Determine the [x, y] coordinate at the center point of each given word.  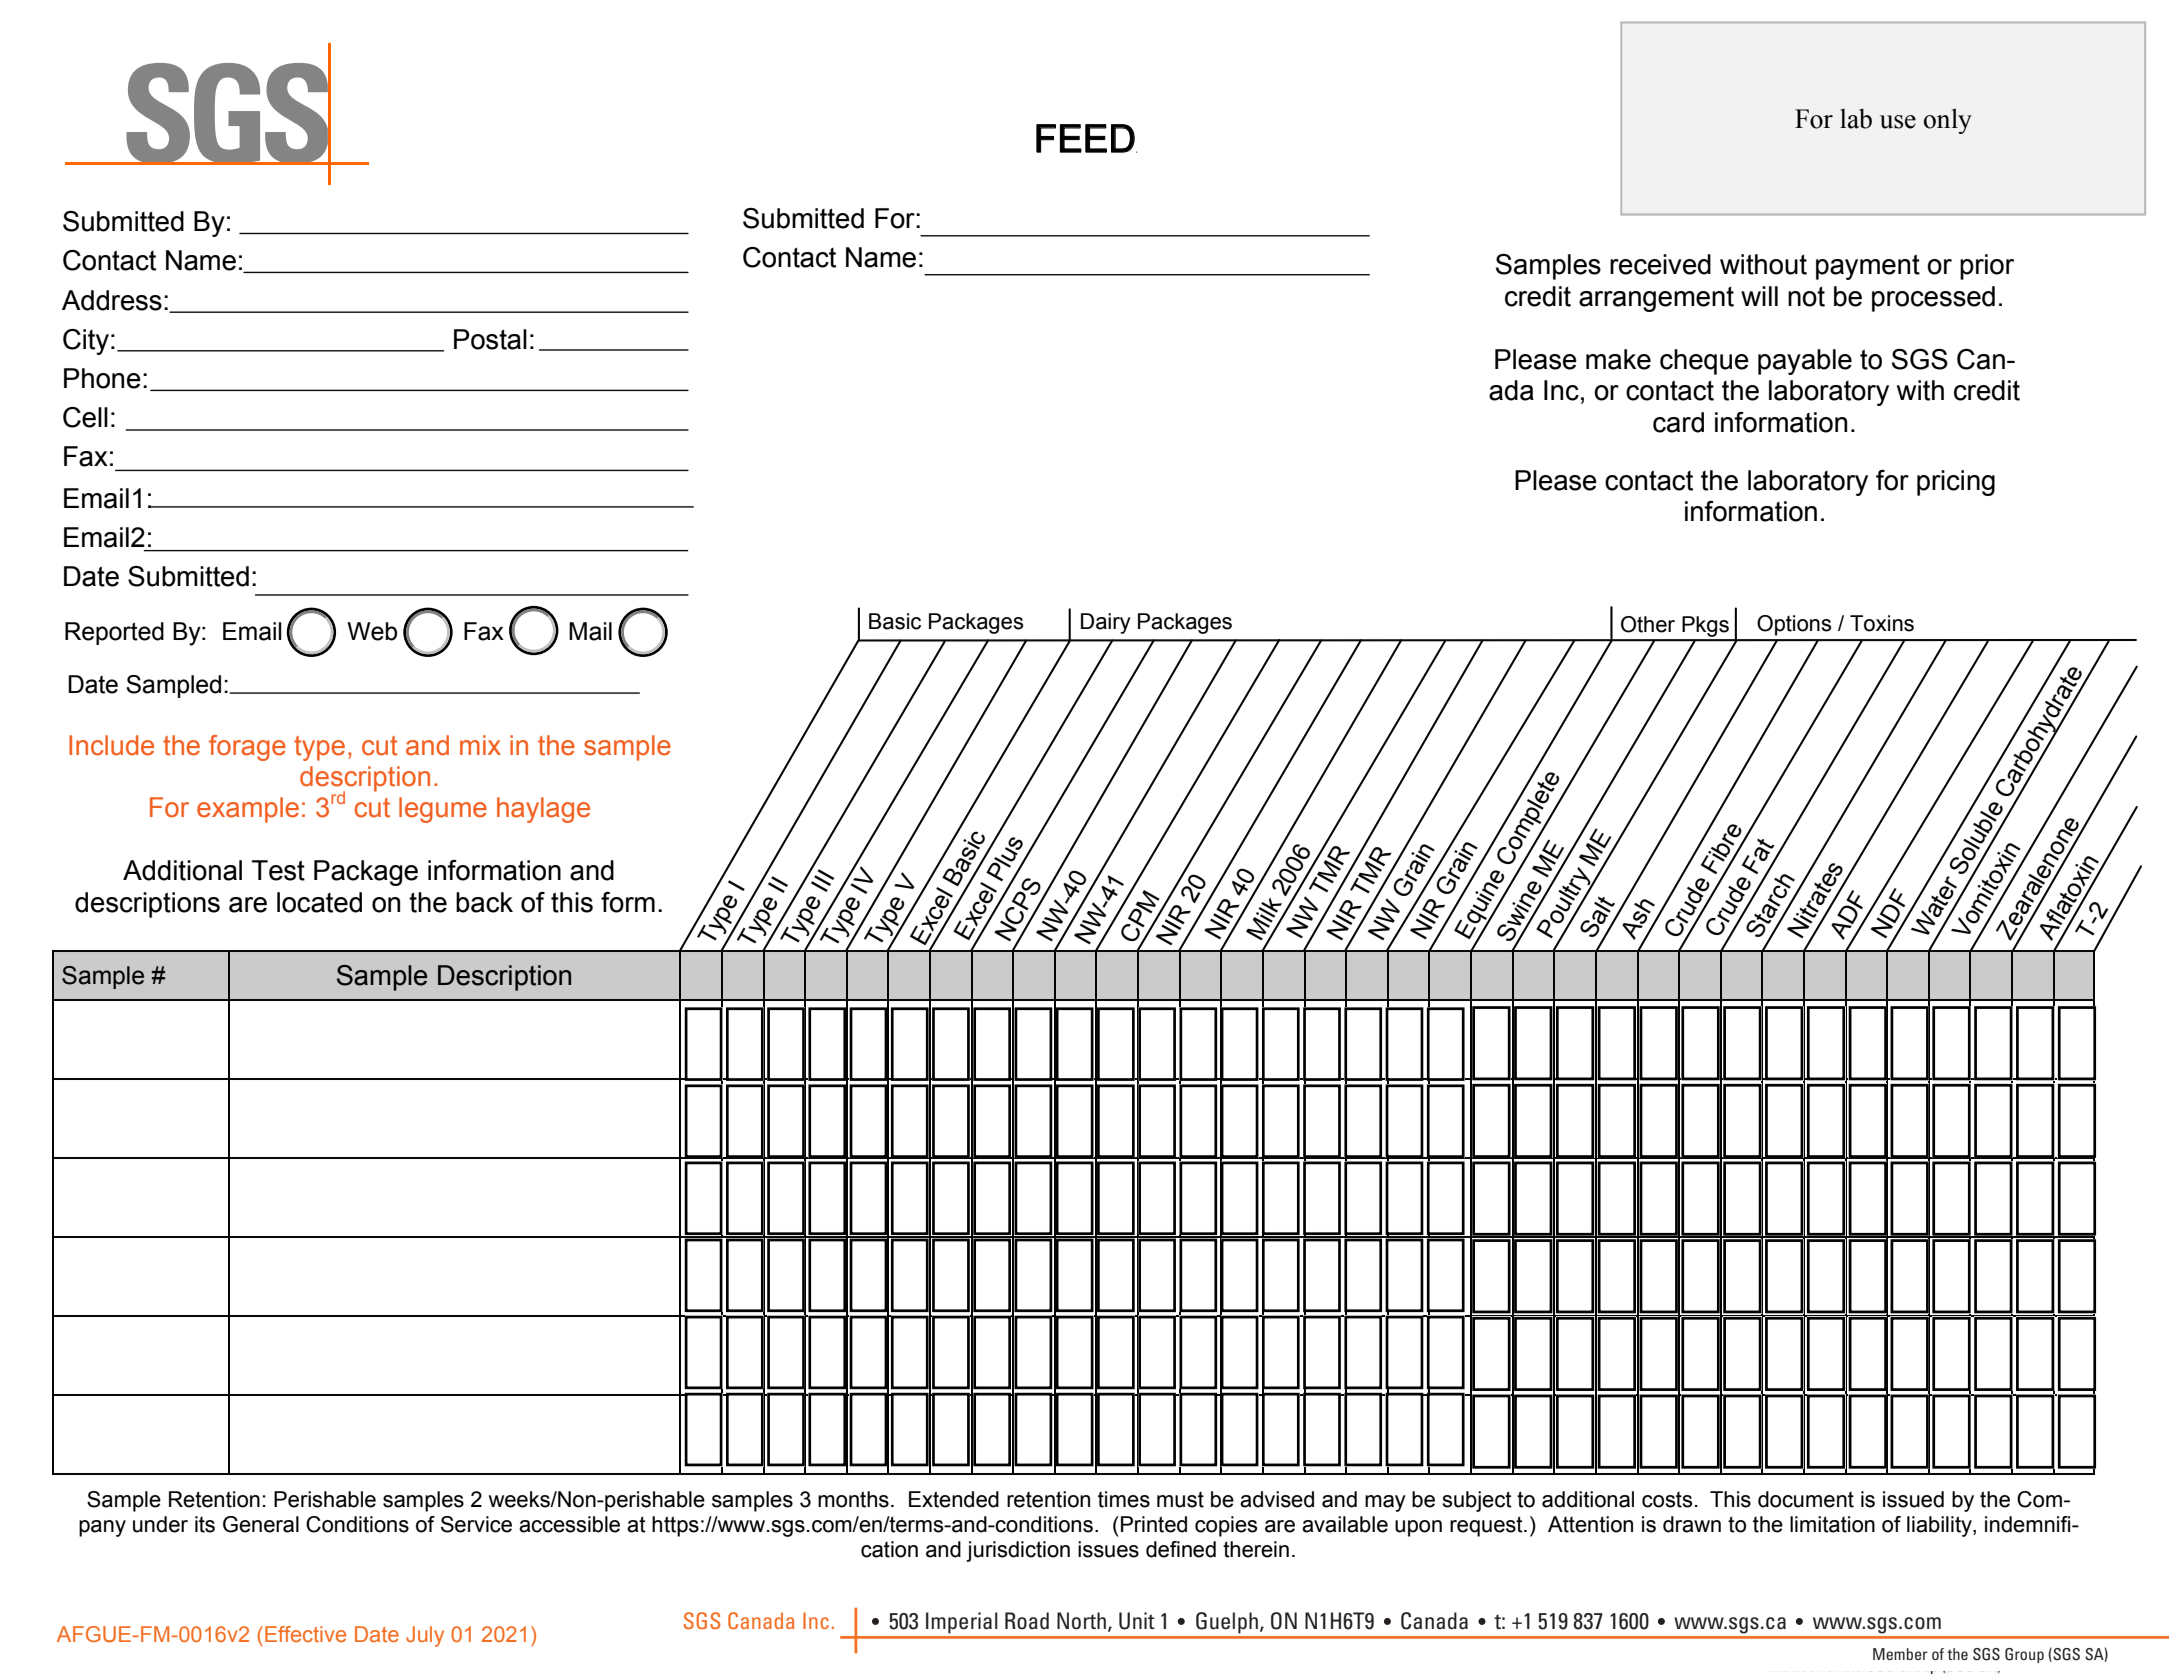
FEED [1086, 138]
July [425, 1636]
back [484, 902]
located [319, 902]
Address [112, 300]
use [1898, 122]
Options [1794, 625]
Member [1900, 1654]
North [1081, 1621]
